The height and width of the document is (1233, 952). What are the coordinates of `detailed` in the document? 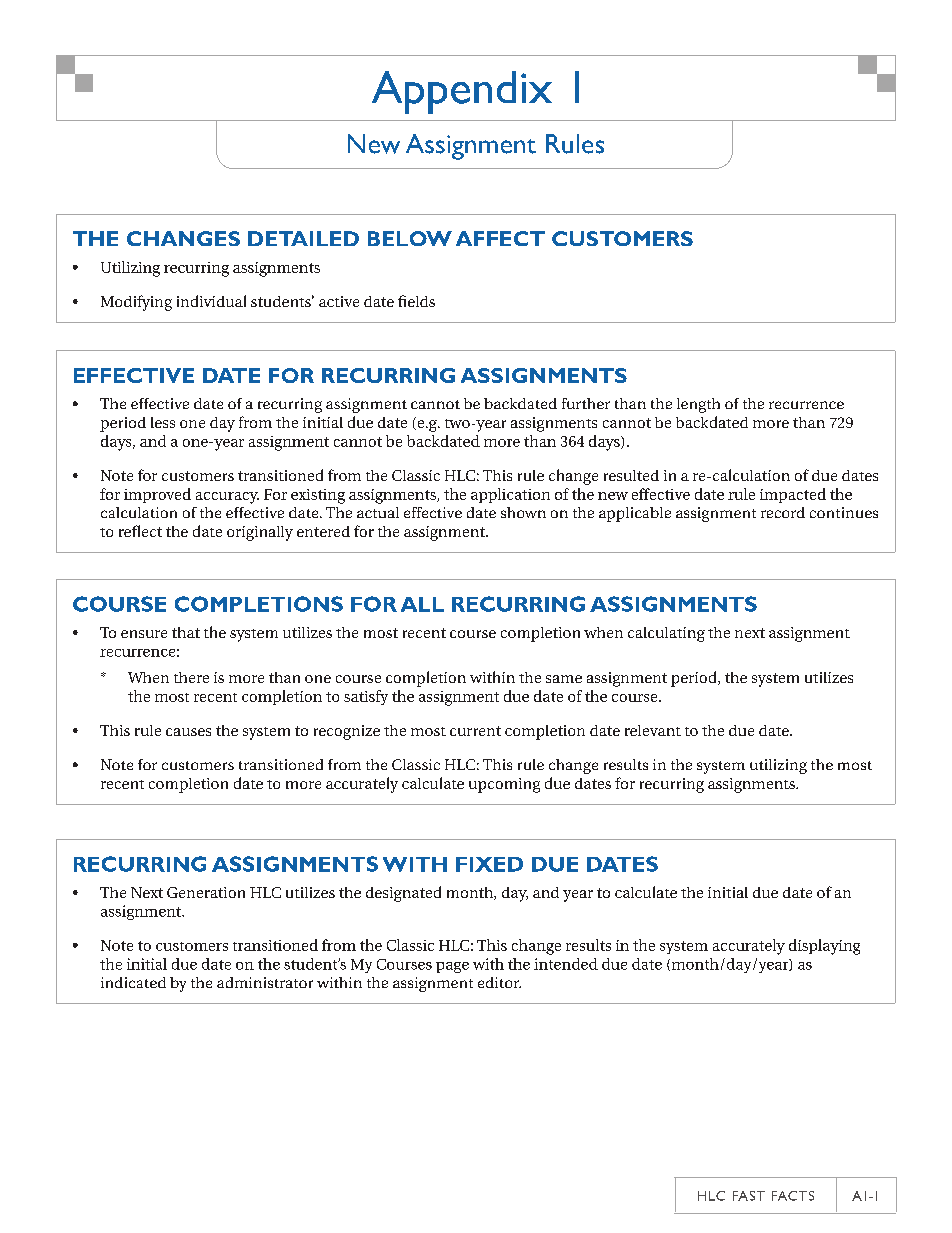 It's located at (303, 238).
